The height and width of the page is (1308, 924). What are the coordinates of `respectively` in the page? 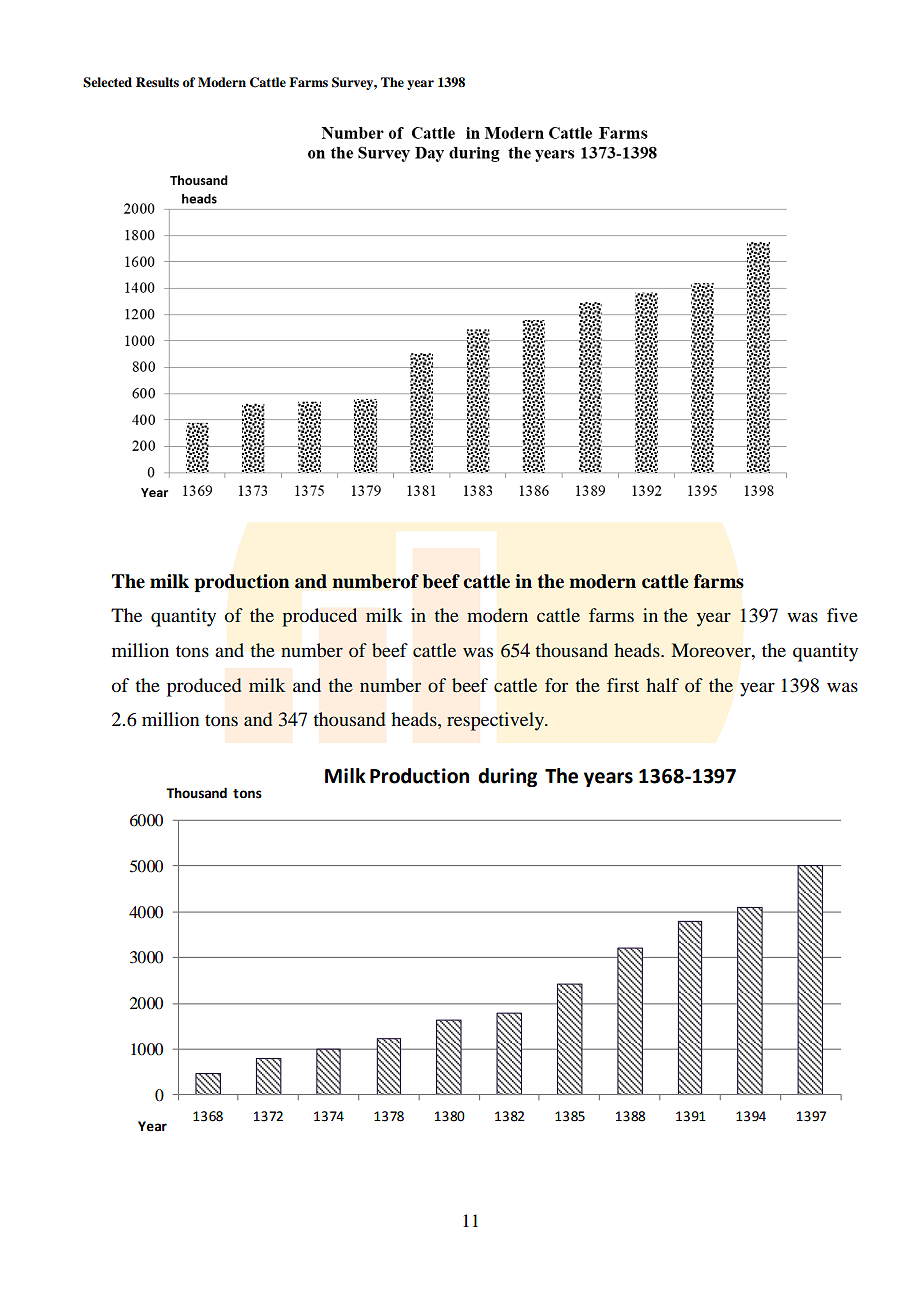 It's located at (496, 721).
